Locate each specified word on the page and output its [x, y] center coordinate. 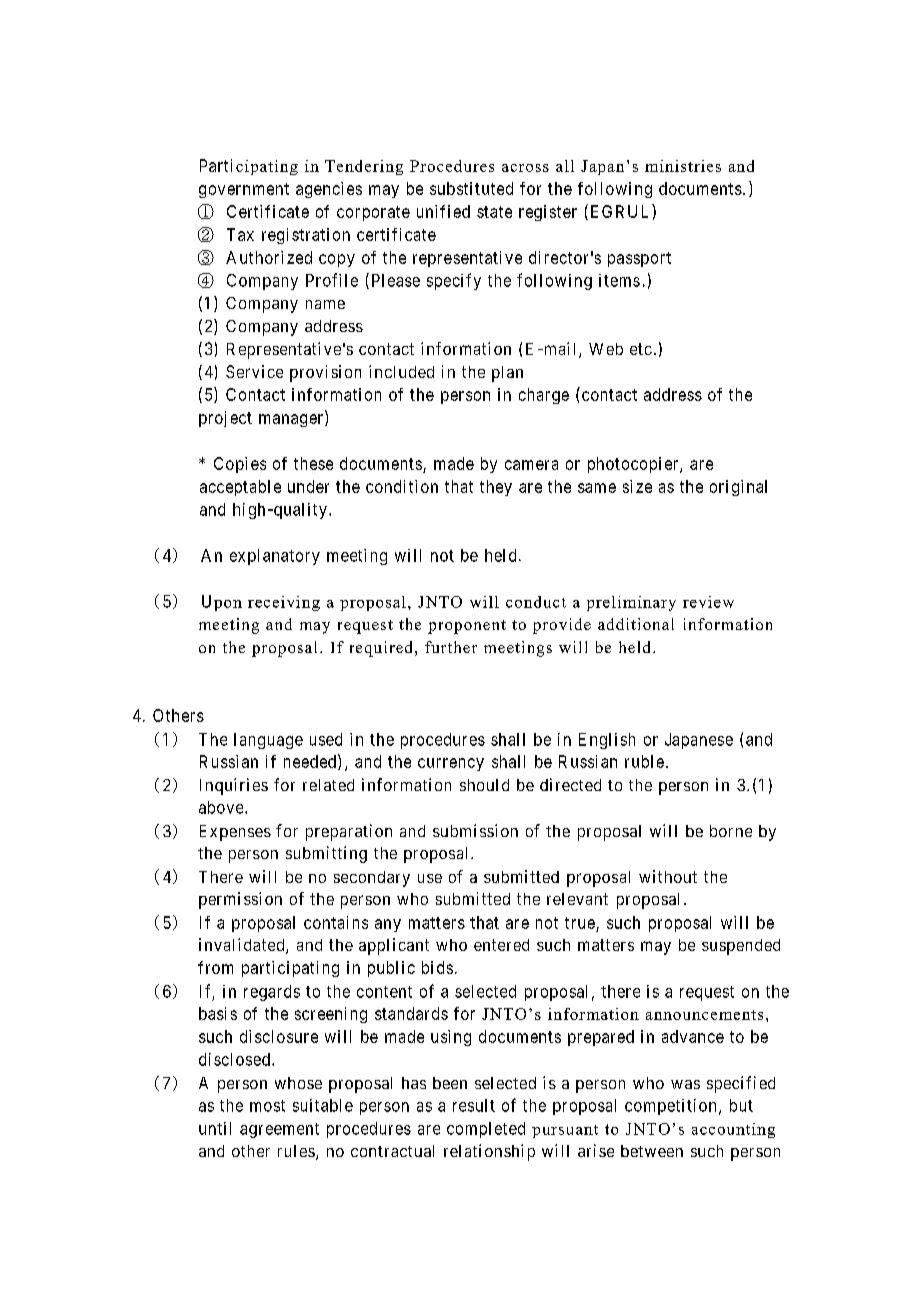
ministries [683, 166]
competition [670, 1107]
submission [475, 830]
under [308, 486]
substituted [471, 188]
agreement [279, 1130]
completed [486, 1130]
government [244, 190]
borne [731, 831]
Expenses [235, 833]
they [496, 488]
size [637, 486]
